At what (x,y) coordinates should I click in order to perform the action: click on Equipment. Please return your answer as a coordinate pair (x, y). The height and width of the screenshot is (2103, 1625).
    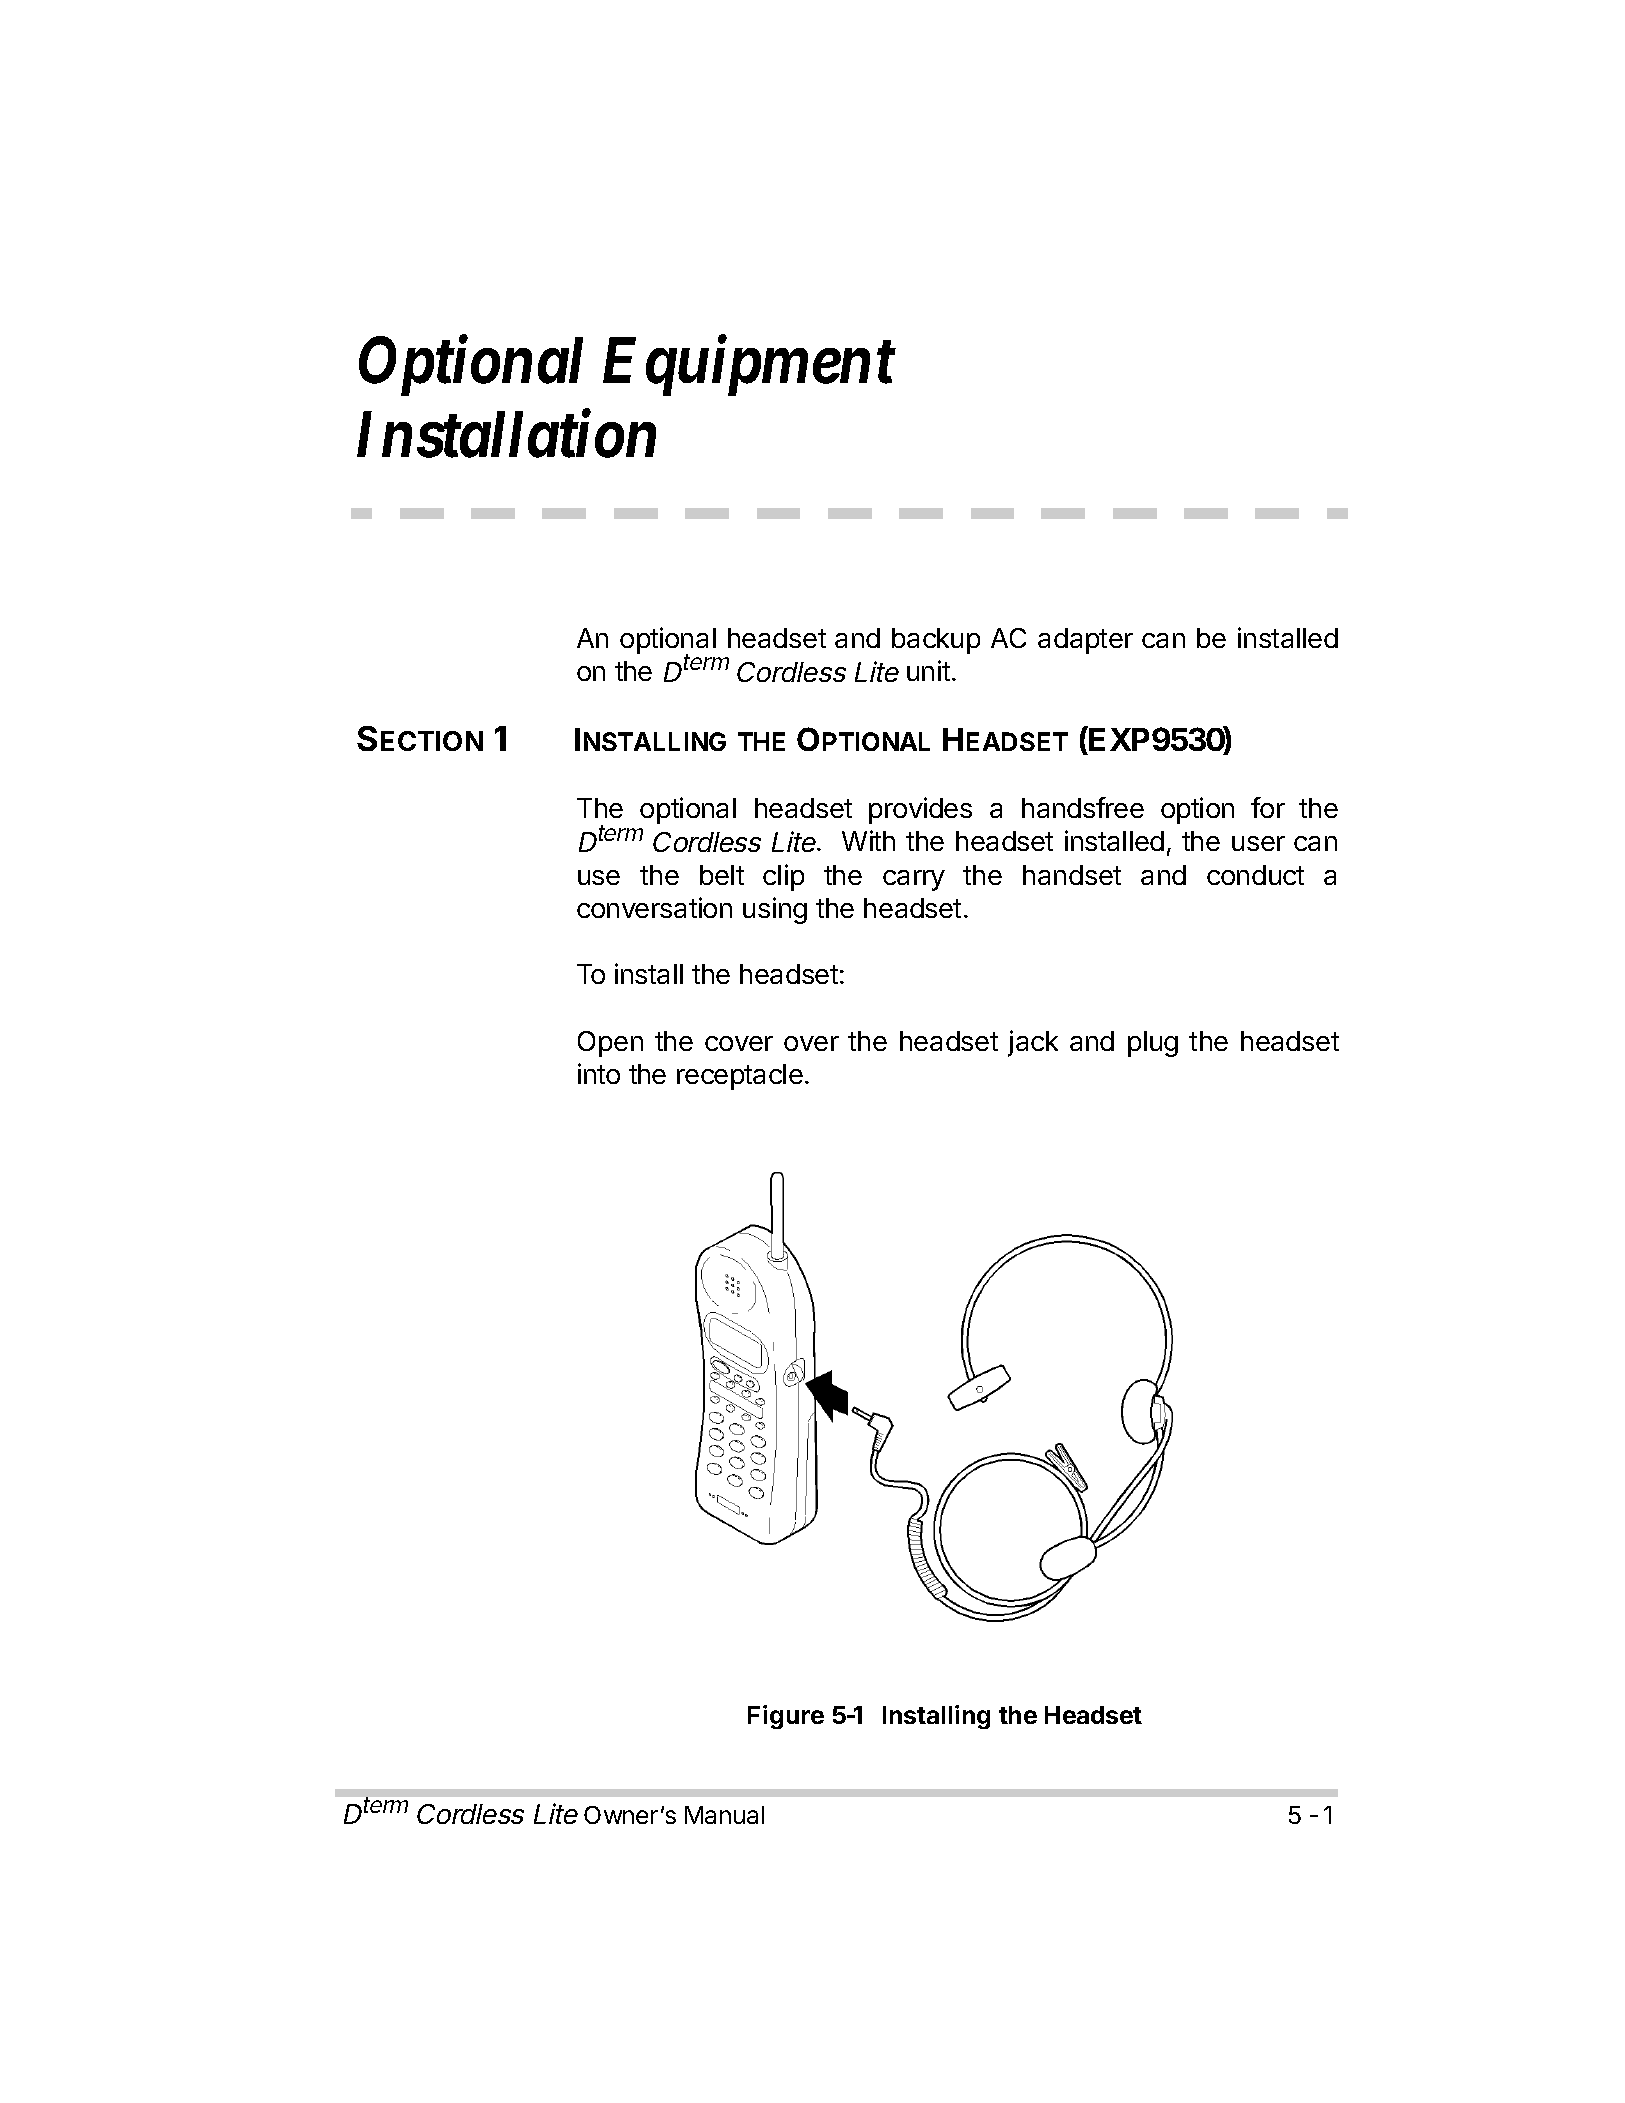
    Looking at the image, I should click on (749, 367).
